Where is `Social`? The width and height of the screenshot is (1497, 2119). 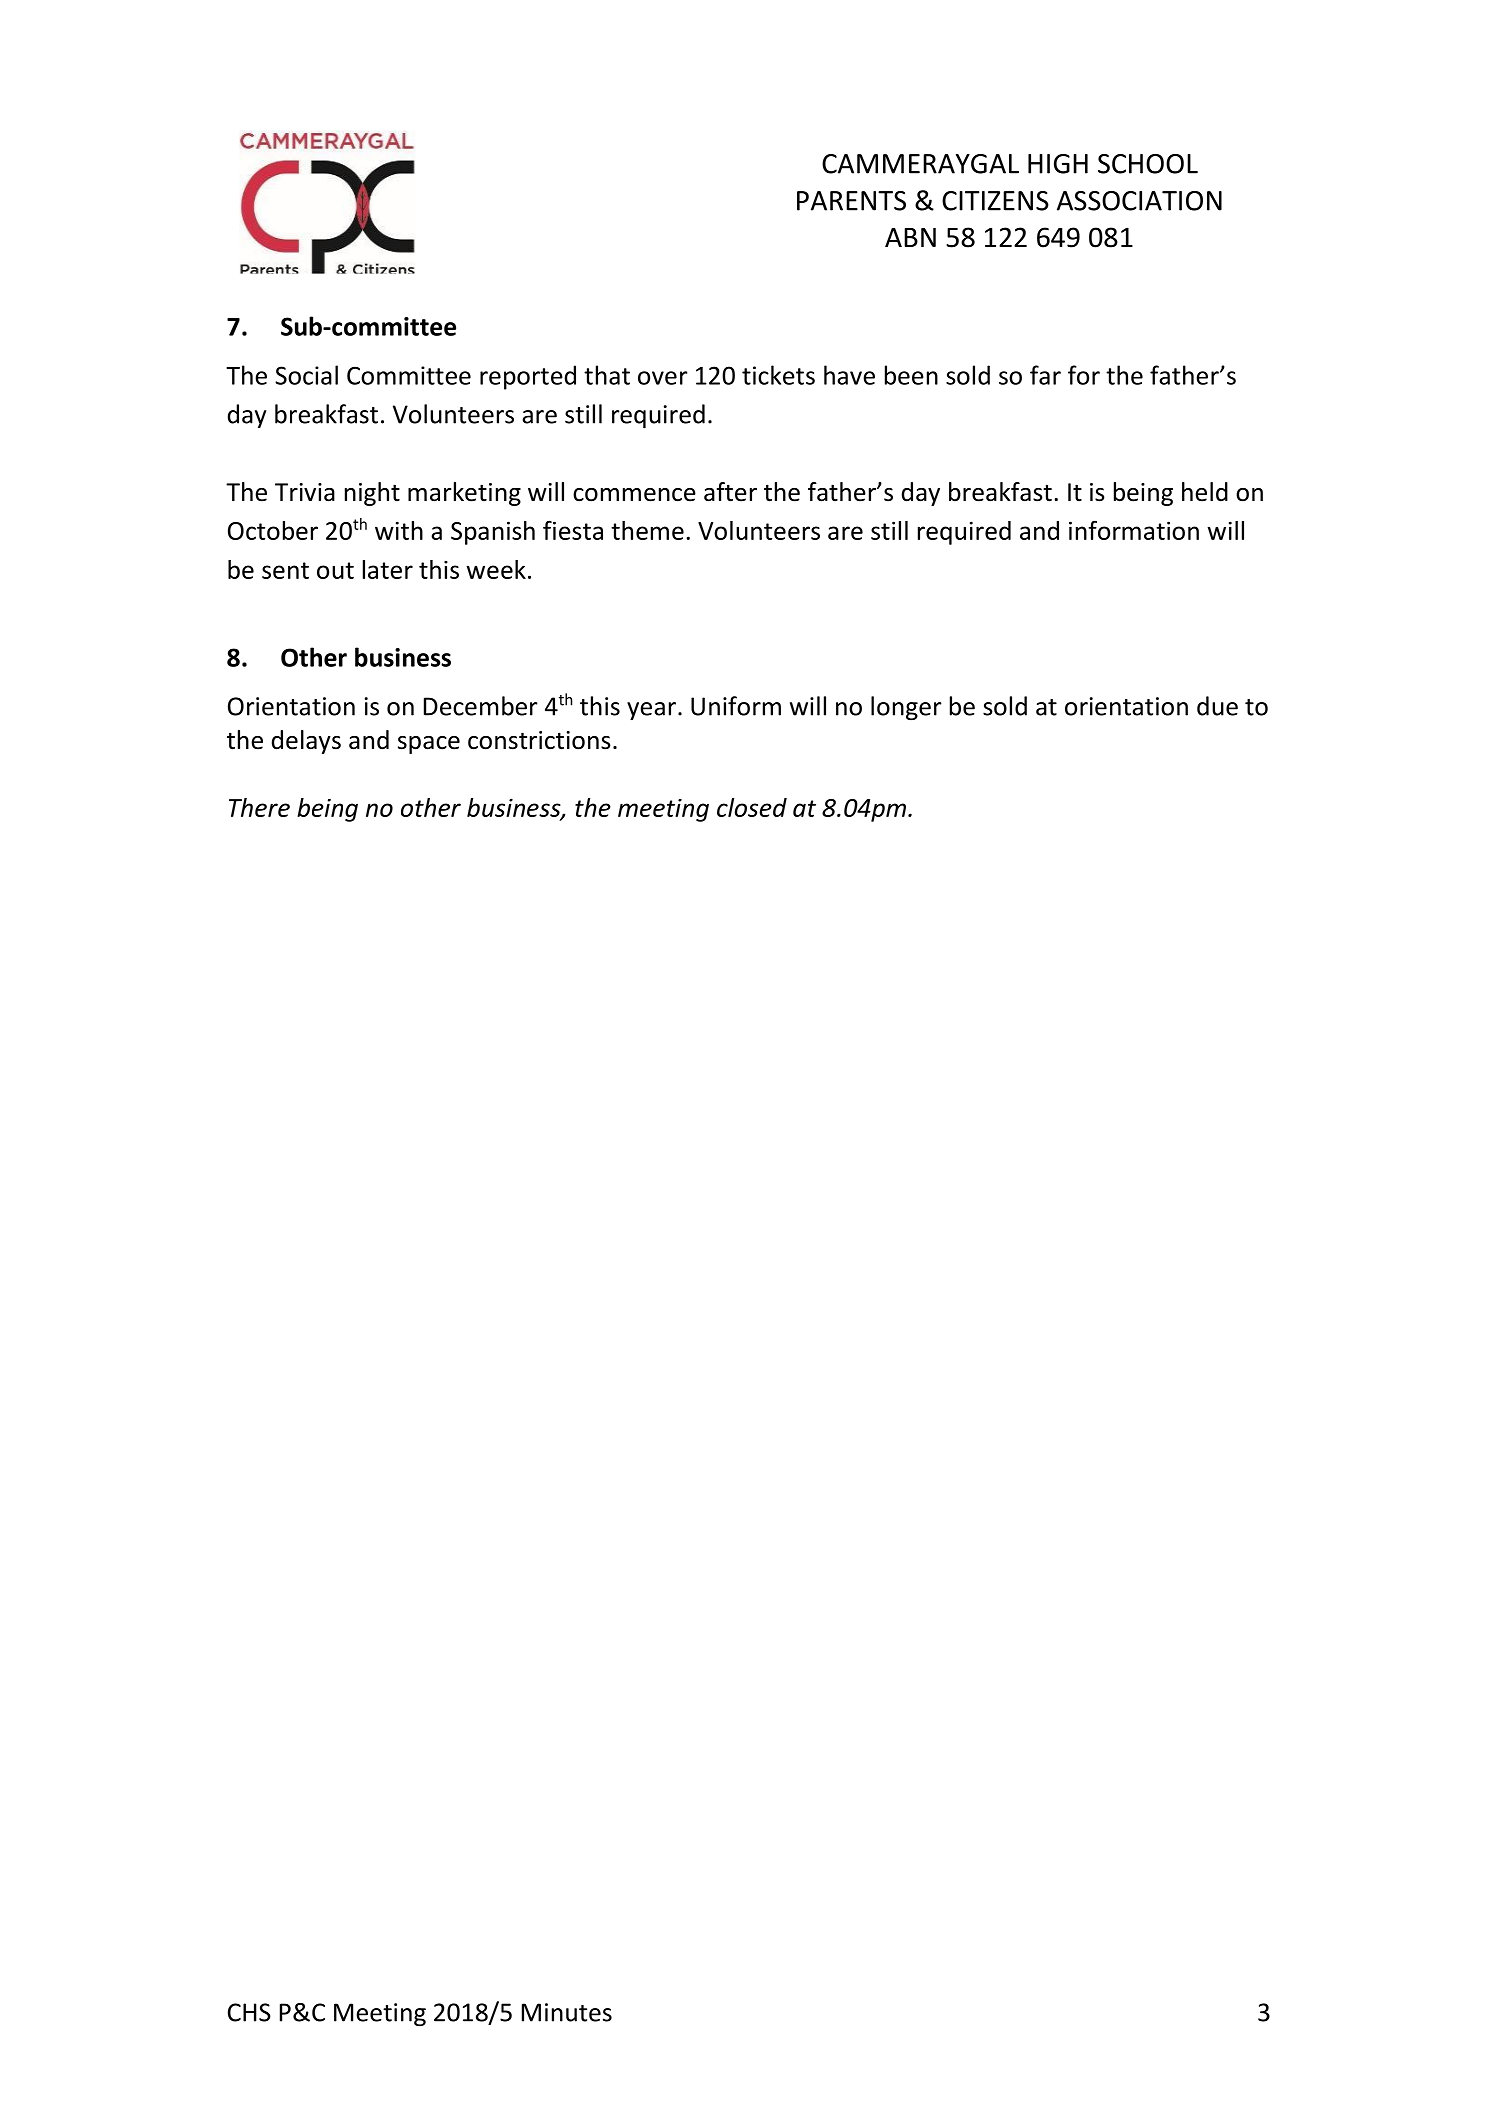
Social is located at coordinates (306, 375).
